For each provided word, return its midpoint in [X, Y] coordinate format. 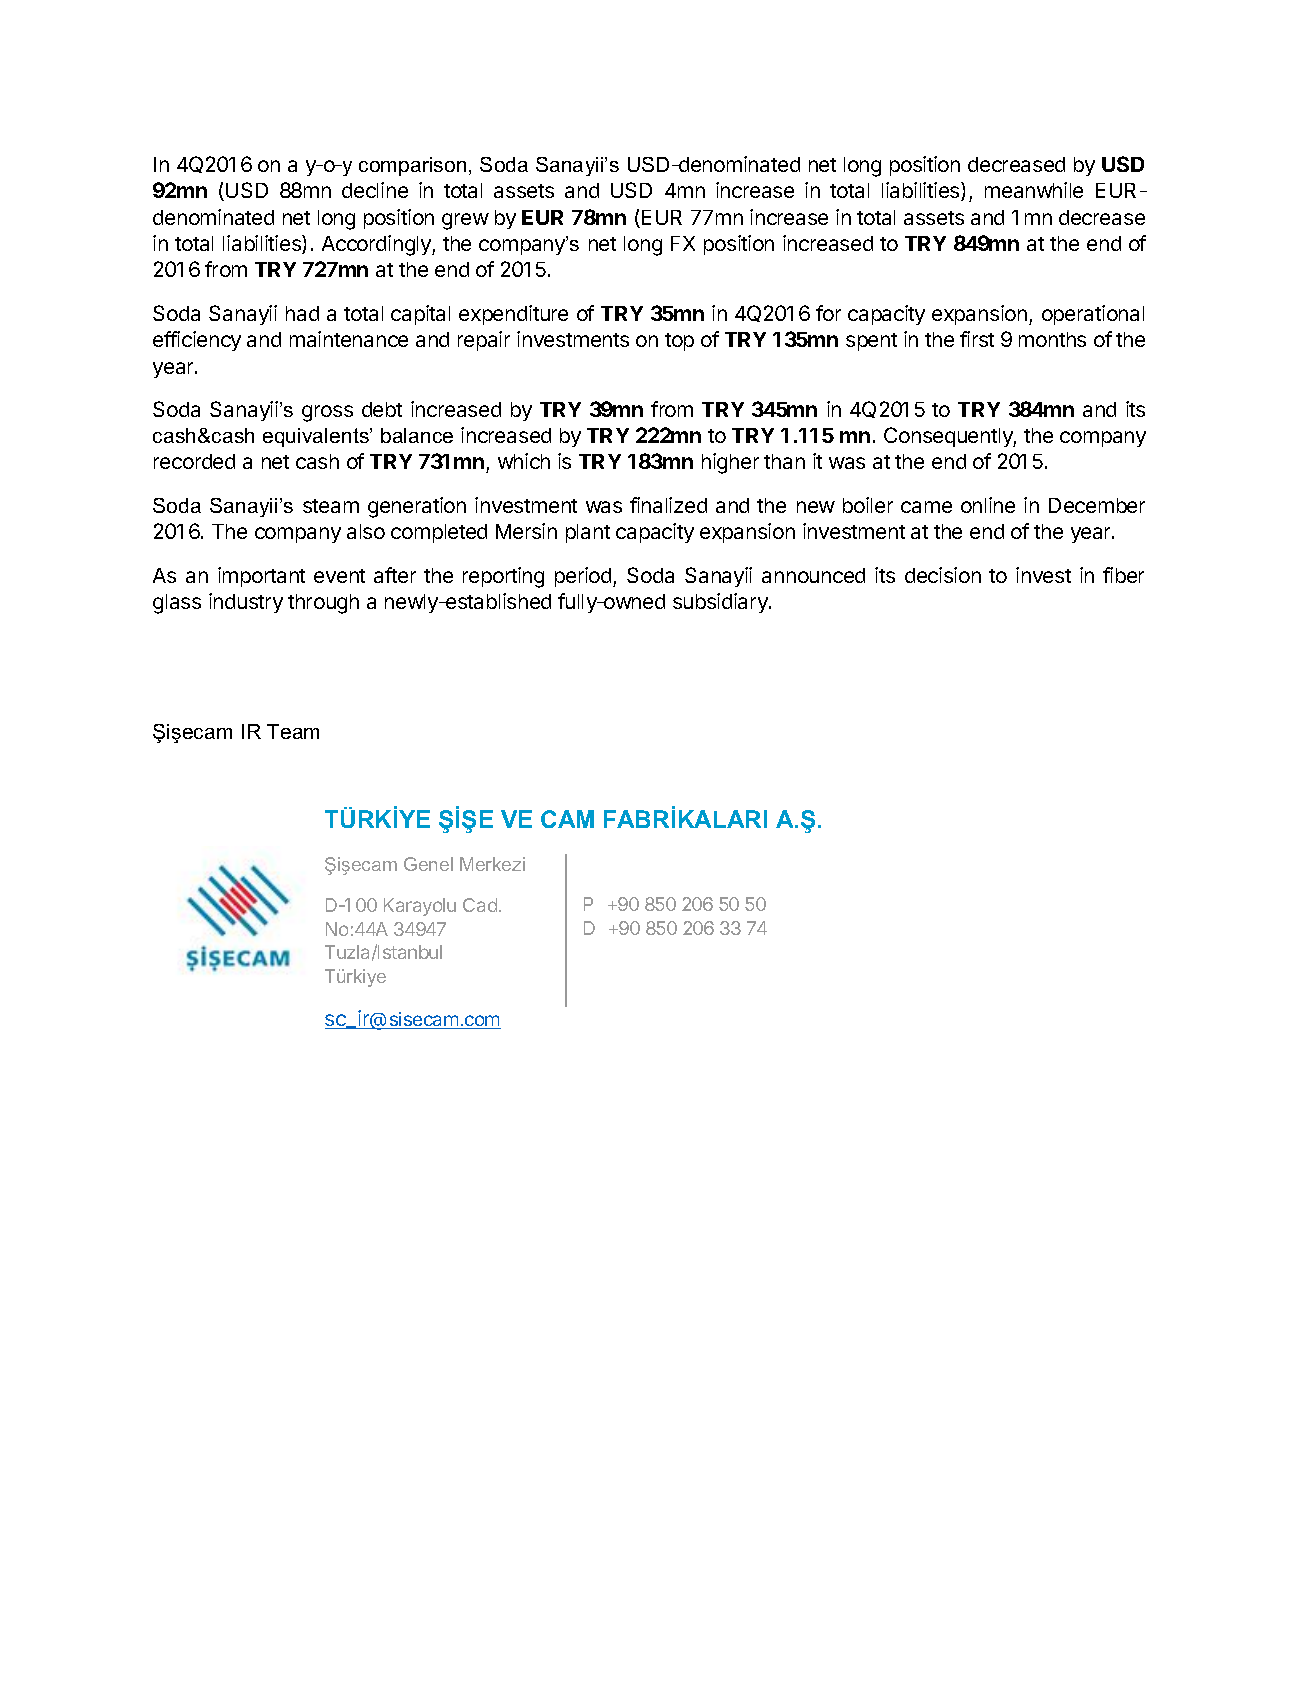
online [988, 505]
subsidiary [721, 603]
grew [465, 221]
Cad [480, 905]
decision [943, 575]
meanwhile [1034, 190]
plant [588, 533]
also [366, 531]
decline [375, 190]
